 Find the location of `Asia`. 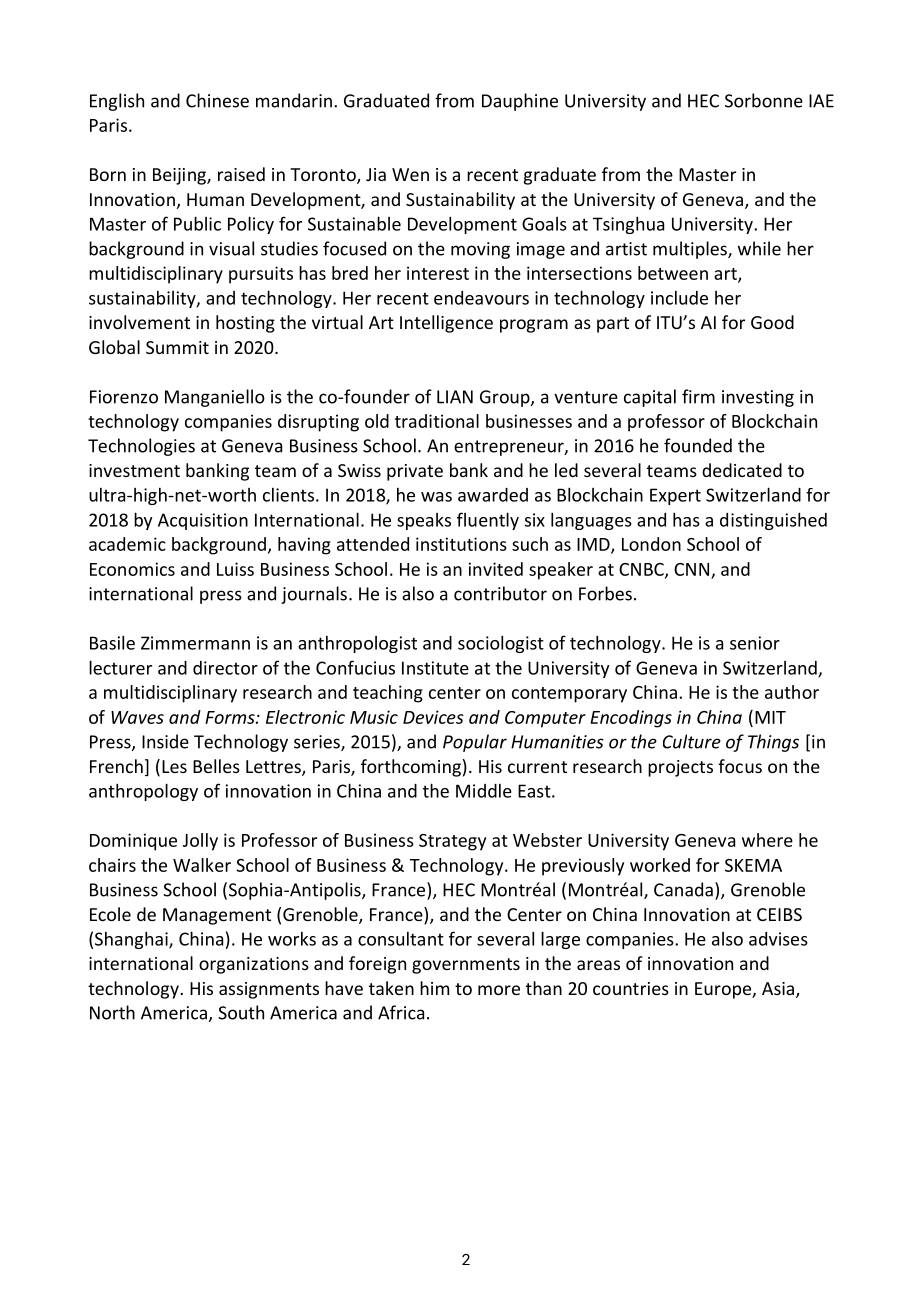

Asia is located at coordinates (778, 988).
